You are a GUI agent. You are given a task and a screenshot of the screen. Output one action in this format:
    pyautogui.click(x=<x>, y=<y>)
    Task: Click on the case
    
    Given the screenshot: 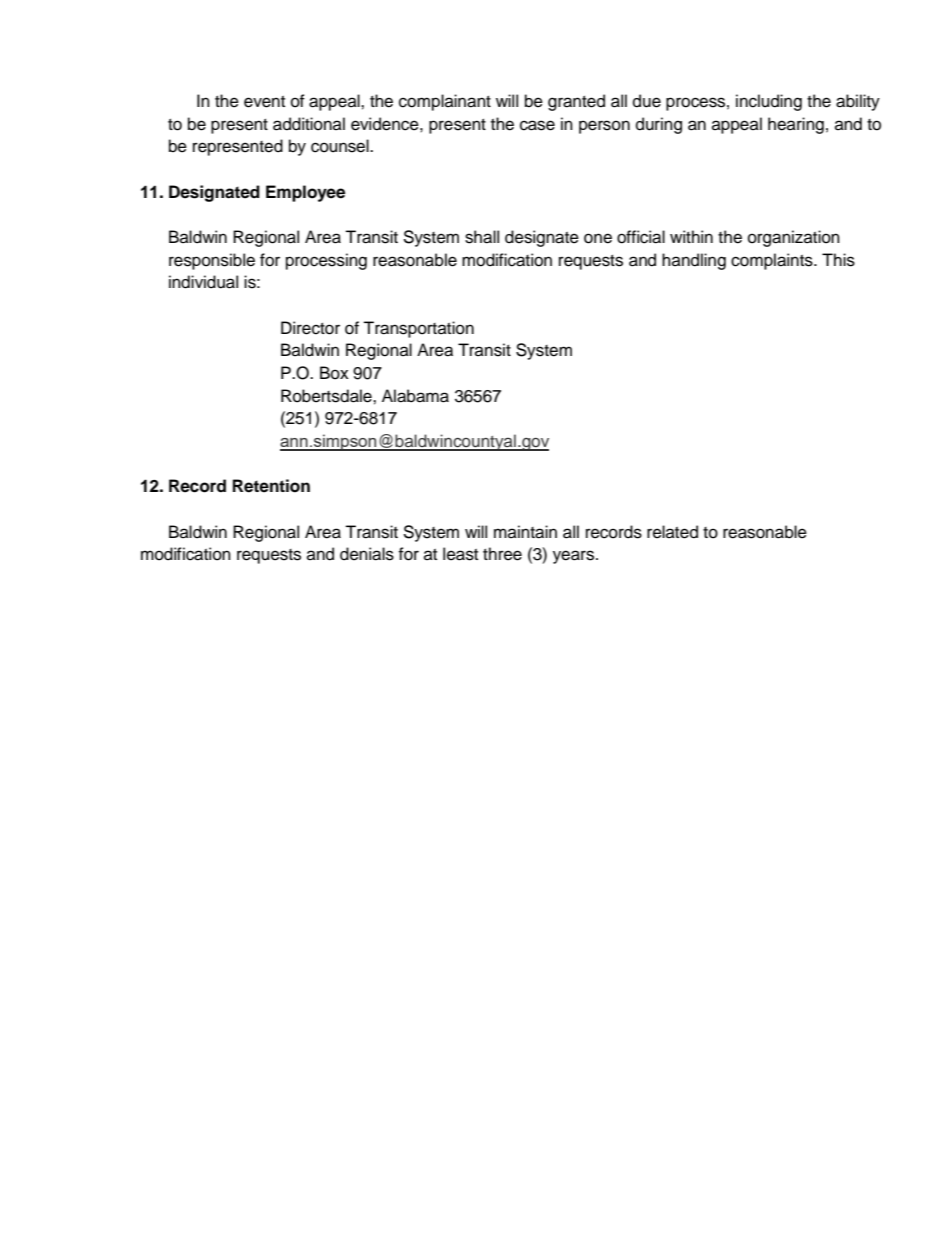 What is the action you would take?
    pyautogui.click(x=537, y=125)
